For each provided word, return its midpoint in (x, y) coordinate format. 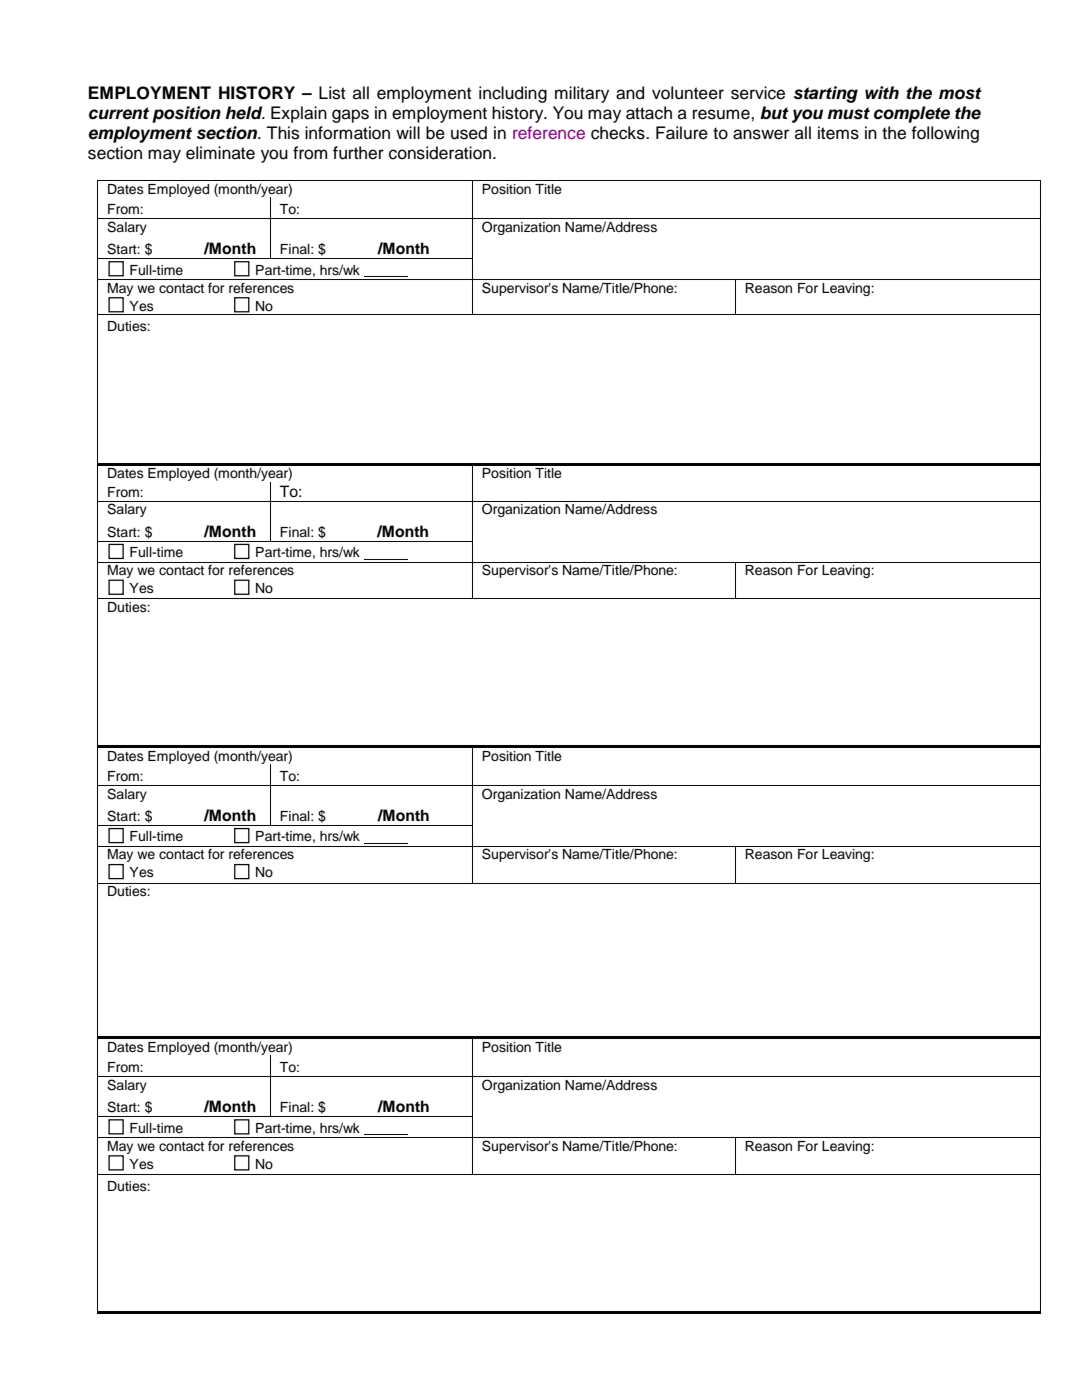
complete (912, 114)
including (513, 94)
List (332, 93)
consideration (440, 153)
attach (649, 113)
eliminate (220, 153)
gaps (350, 116)
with (882, 92)
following (945, 134)
